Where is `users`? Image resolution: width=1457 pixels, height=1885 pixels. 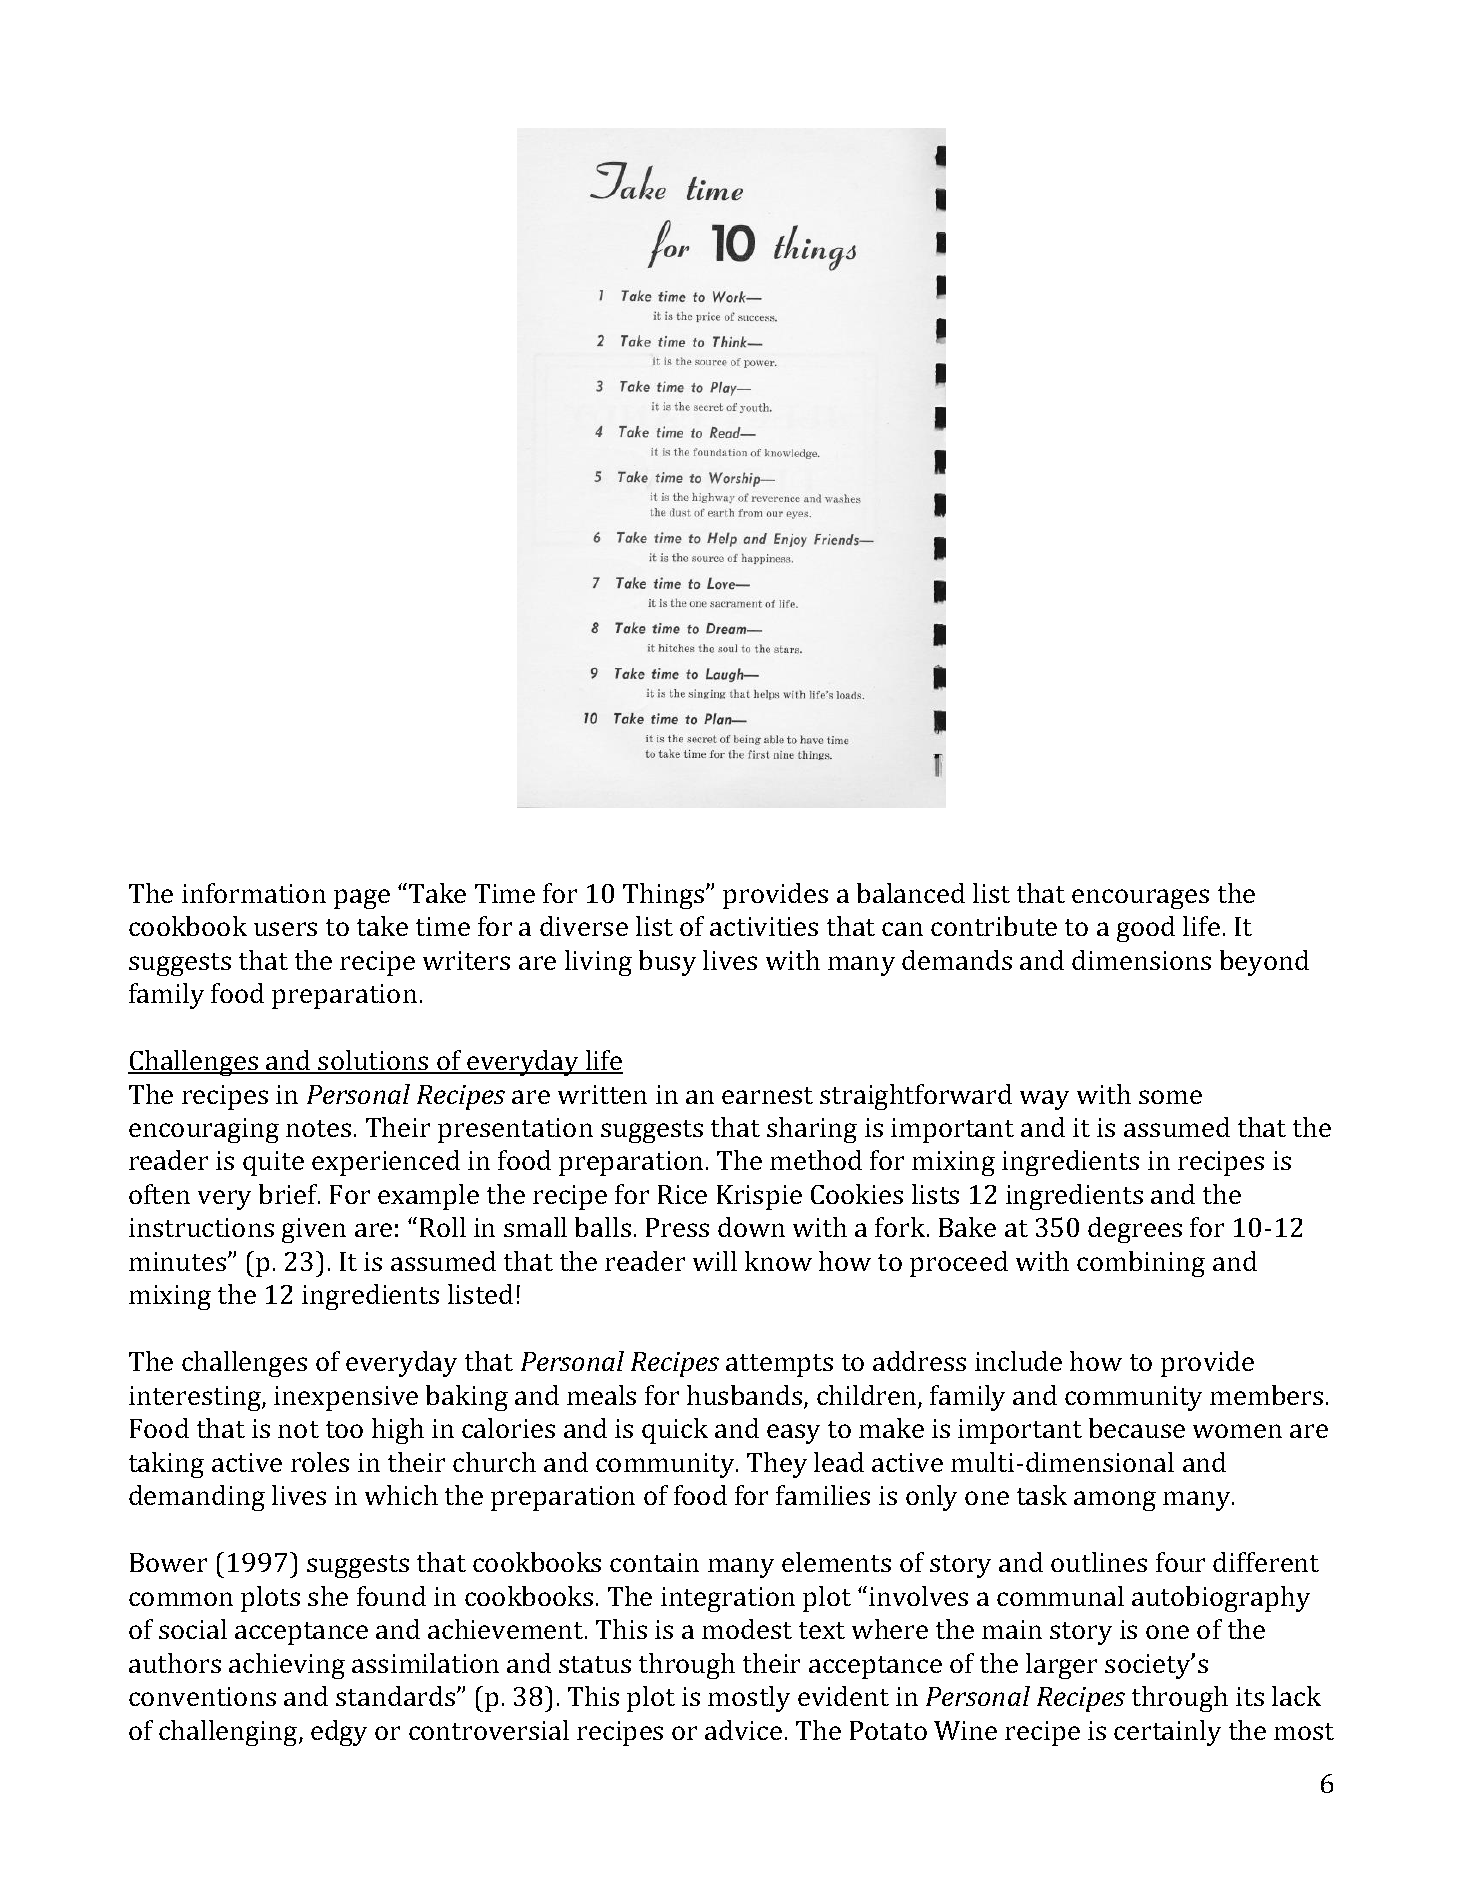 users is located at coordinates (285, 929).
